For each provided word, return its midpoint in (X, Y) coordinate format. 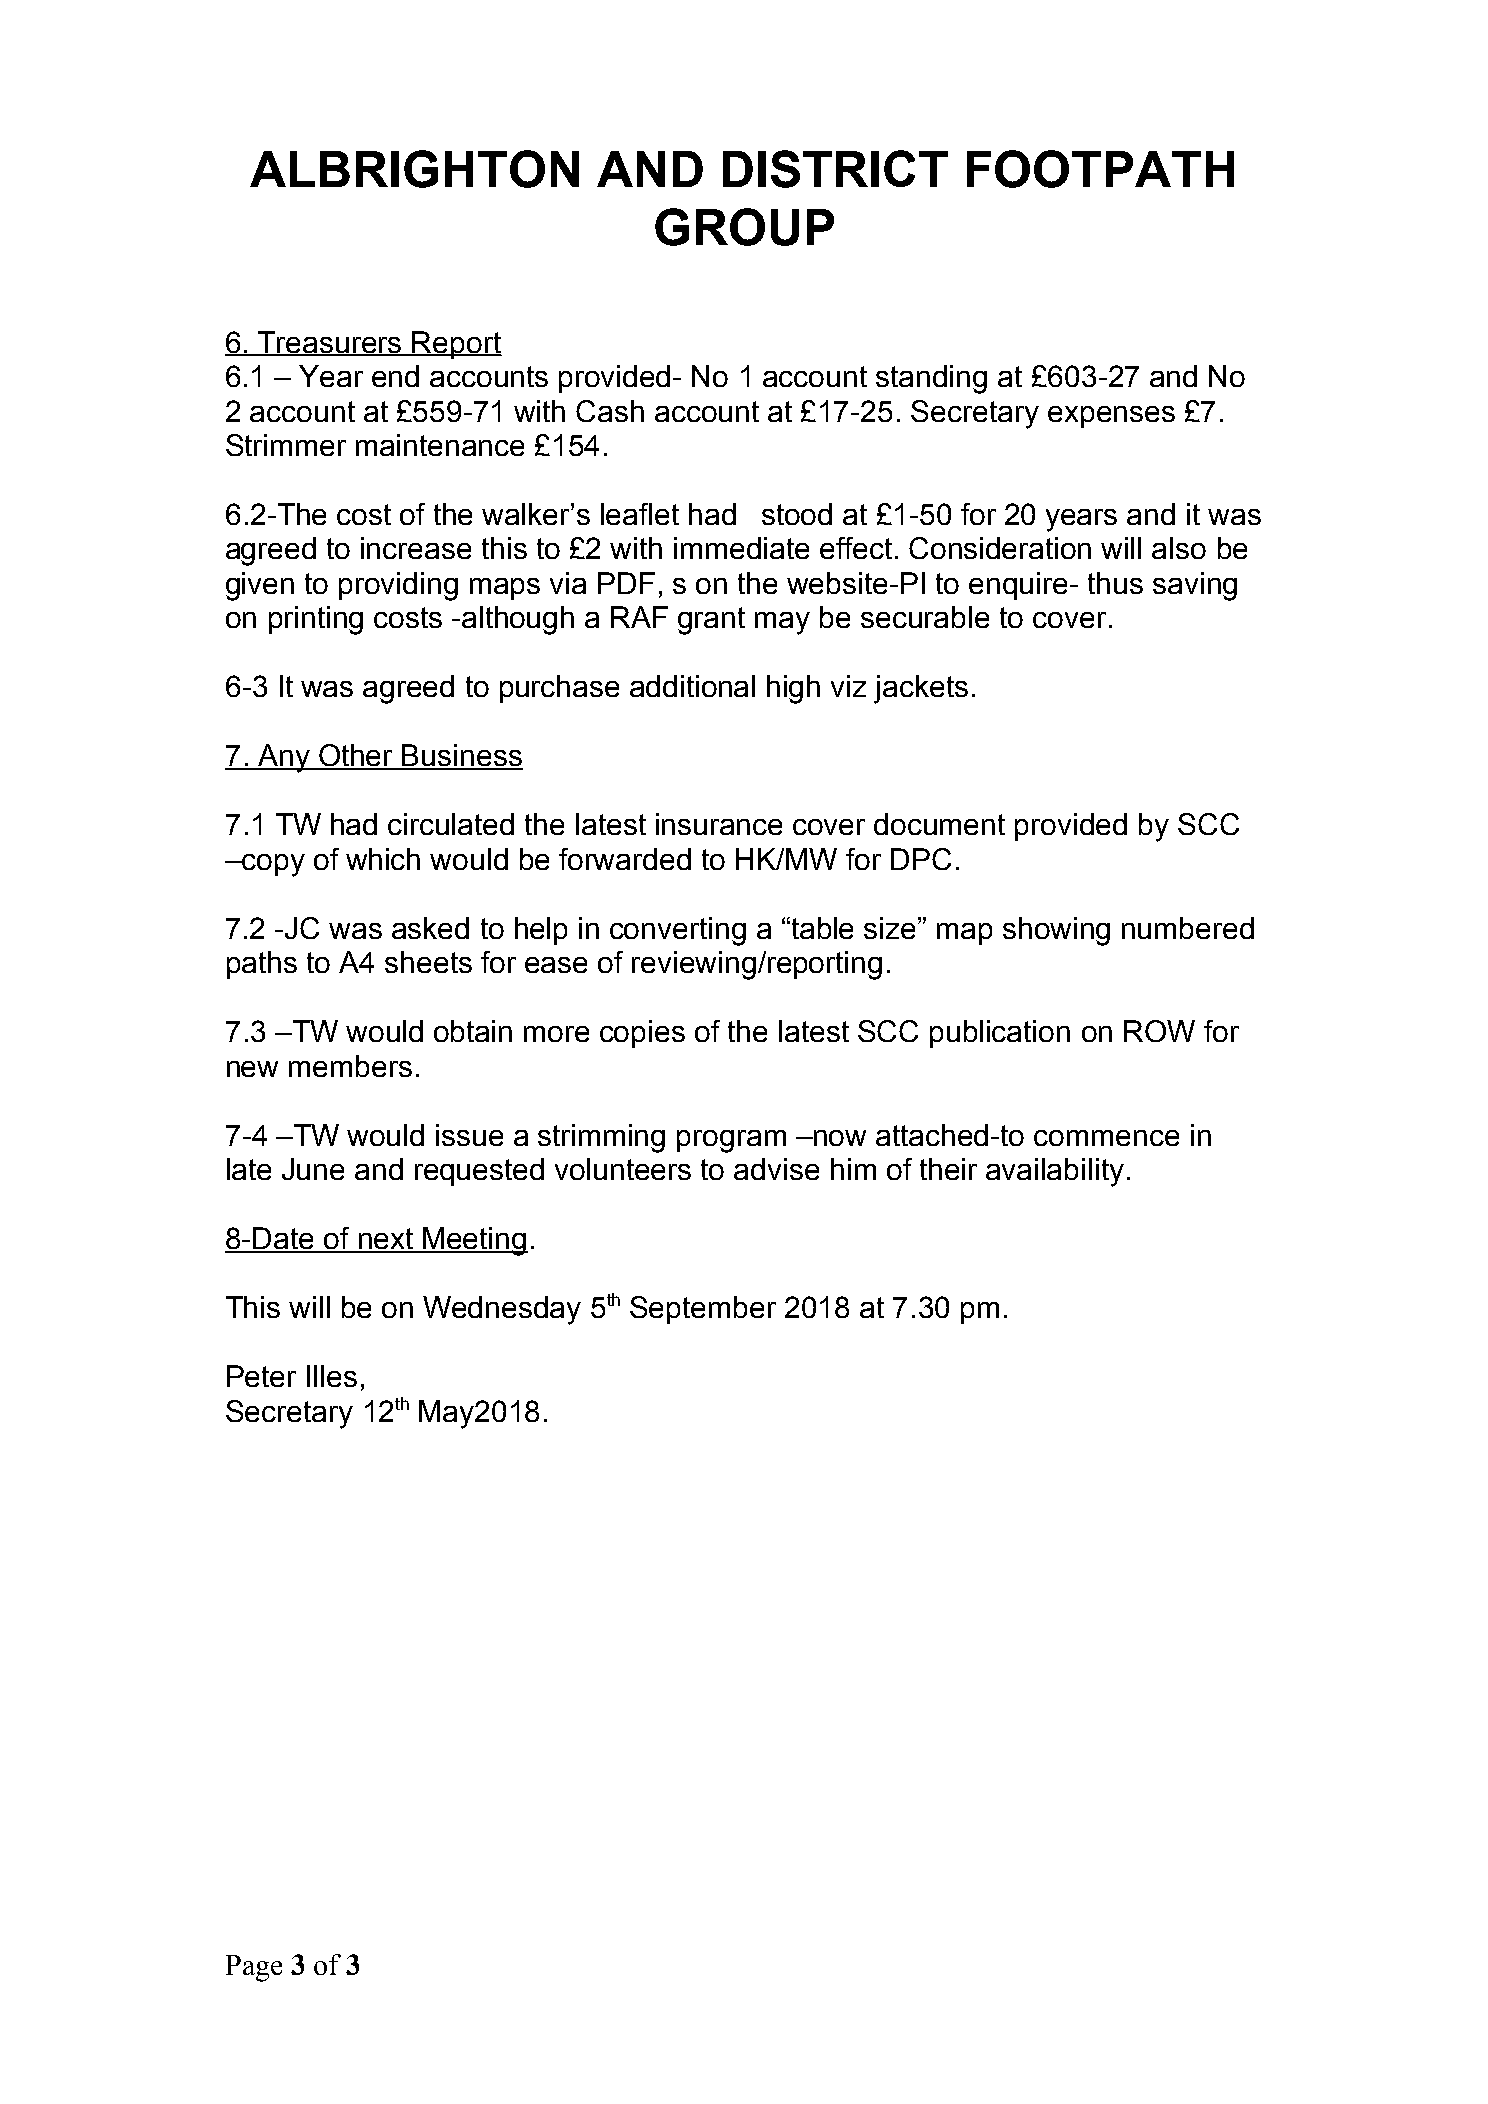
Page (254, 1968)
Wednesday (502, 1310)
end (395, 376)
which (383, 859)
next (385, 1240)
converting (678, 931)
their (948, 1169)
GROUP (744, 227)
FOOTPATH (1100, 169)
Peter (261, 1376)
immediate (741, 548)
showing (1056, 931)
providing (398, 586)
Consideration (1000, 548)
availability (1055, 1172)
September (703, 1310)
